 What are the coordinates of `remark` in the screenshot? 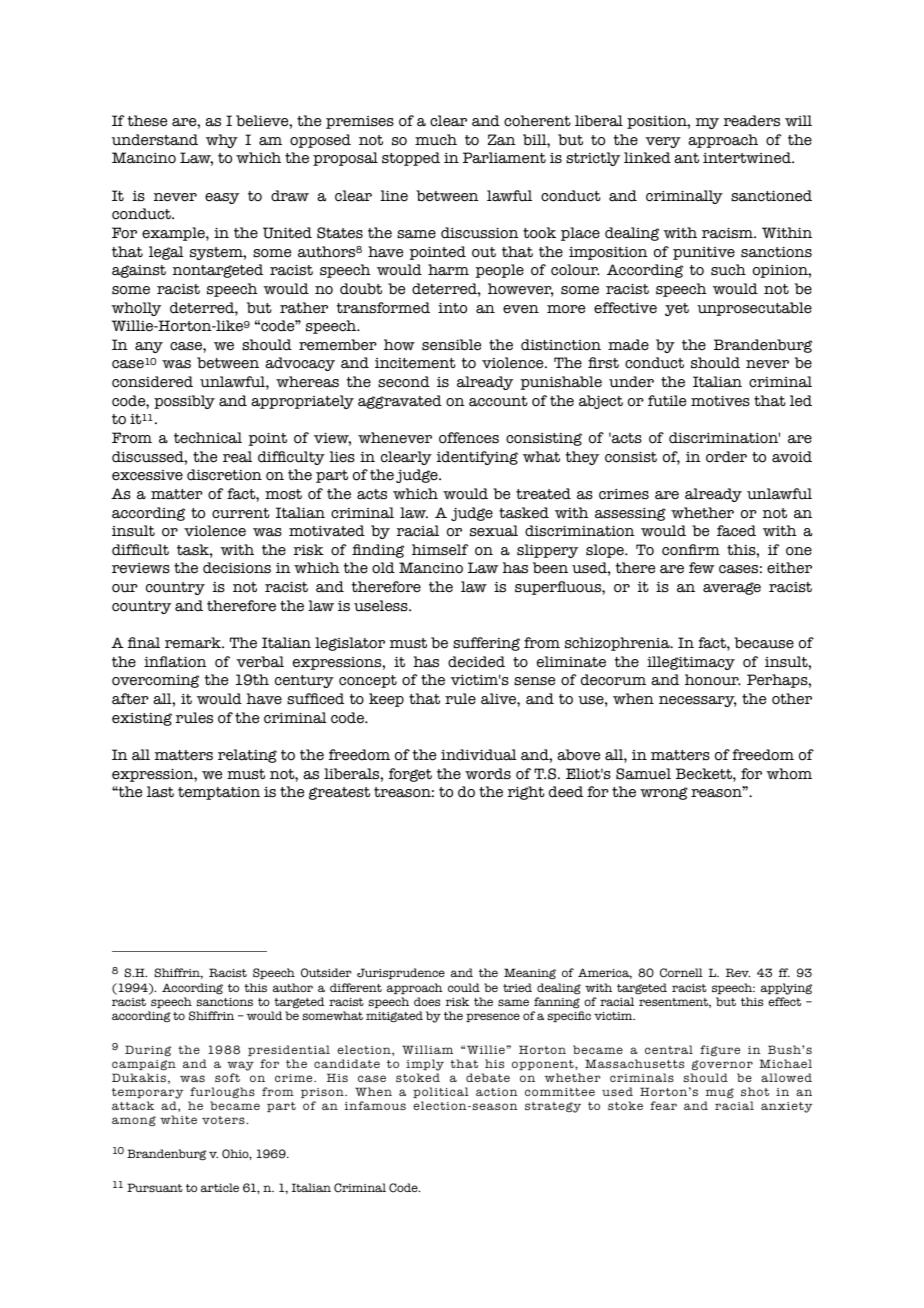 It's located at (194, 643).
